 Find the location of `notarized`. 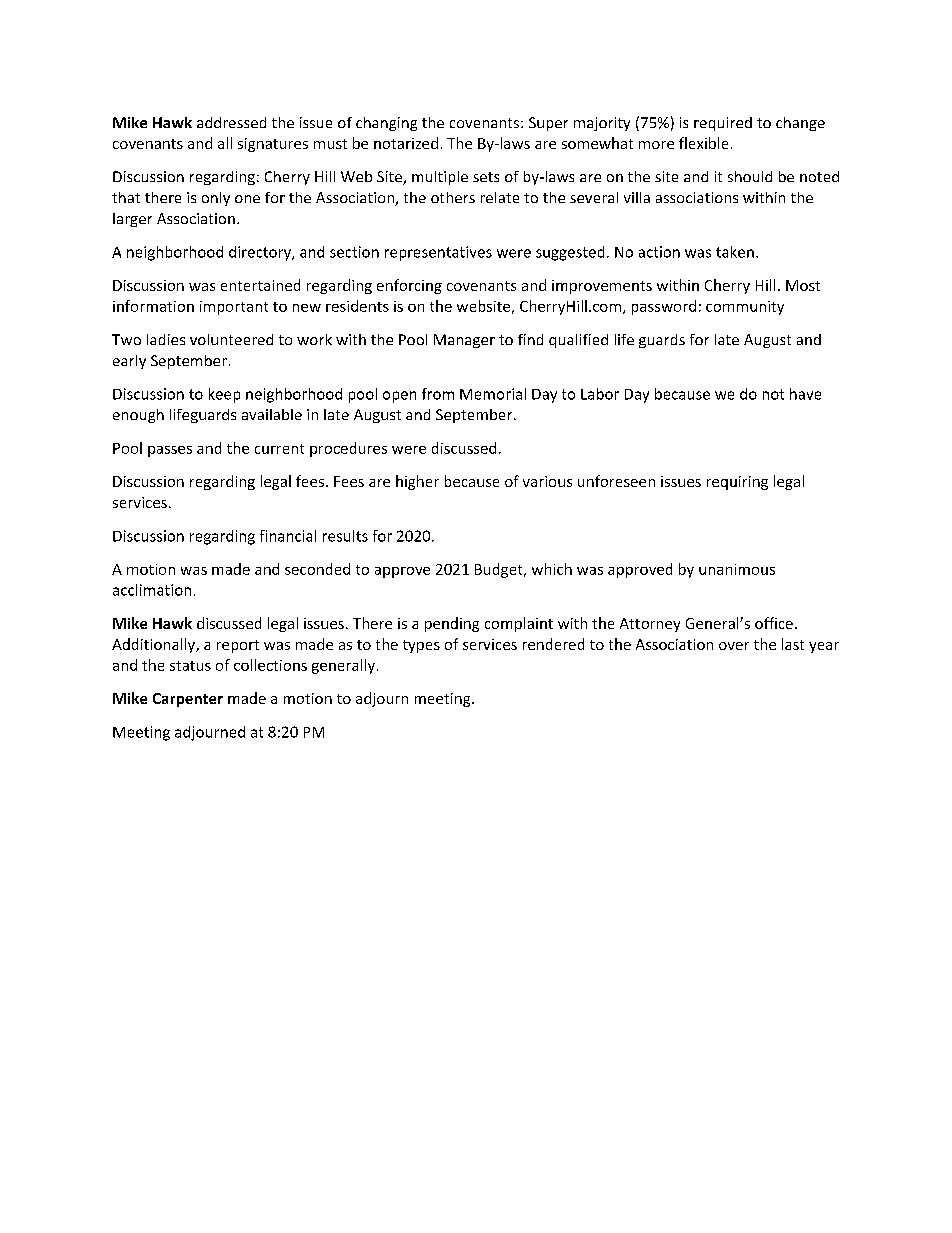

notarized is located at coordinates (406, 143).
